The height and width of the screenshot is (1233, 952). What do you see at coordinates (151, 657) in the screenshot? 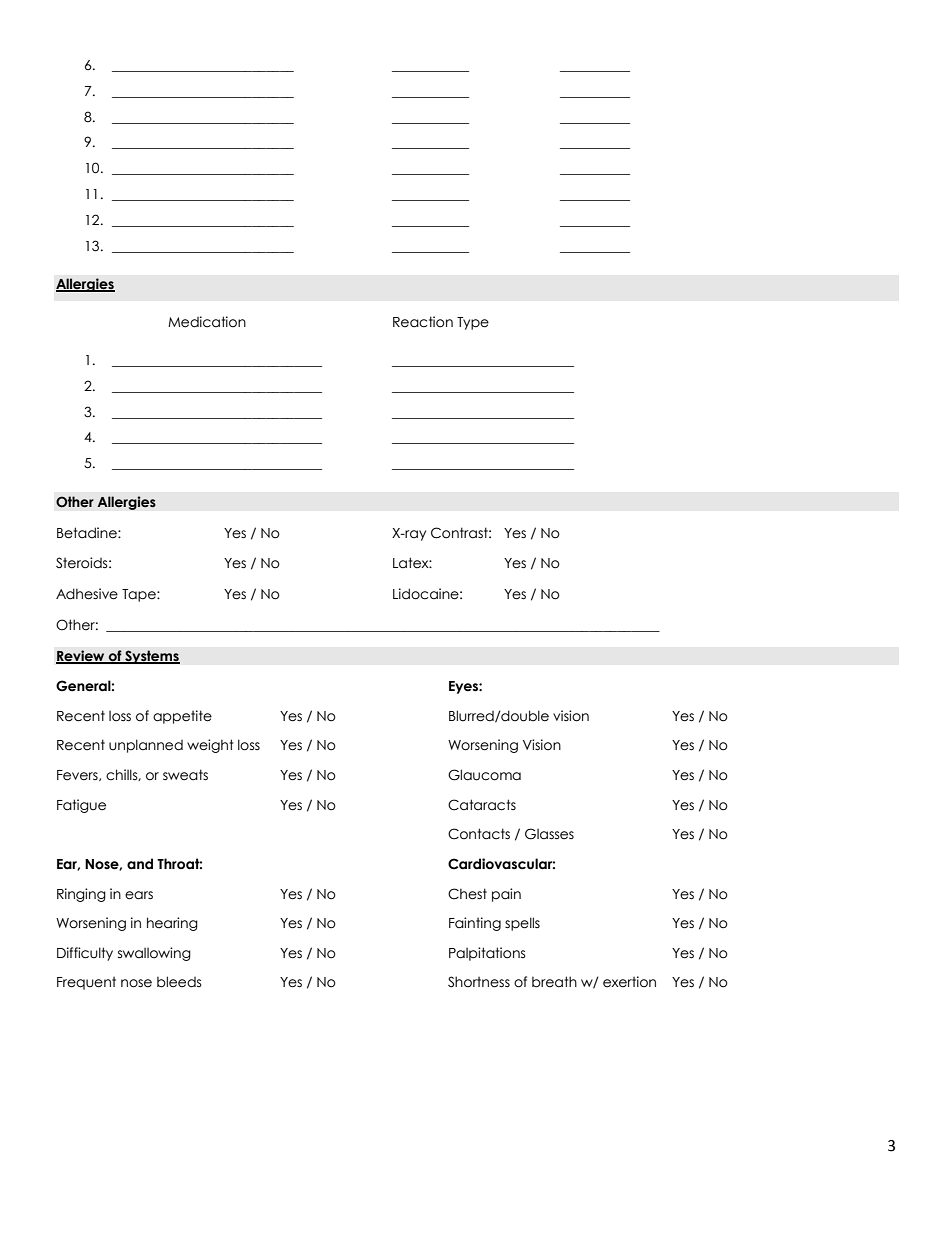
I see `Systems` at bounding box center [151, 657].
